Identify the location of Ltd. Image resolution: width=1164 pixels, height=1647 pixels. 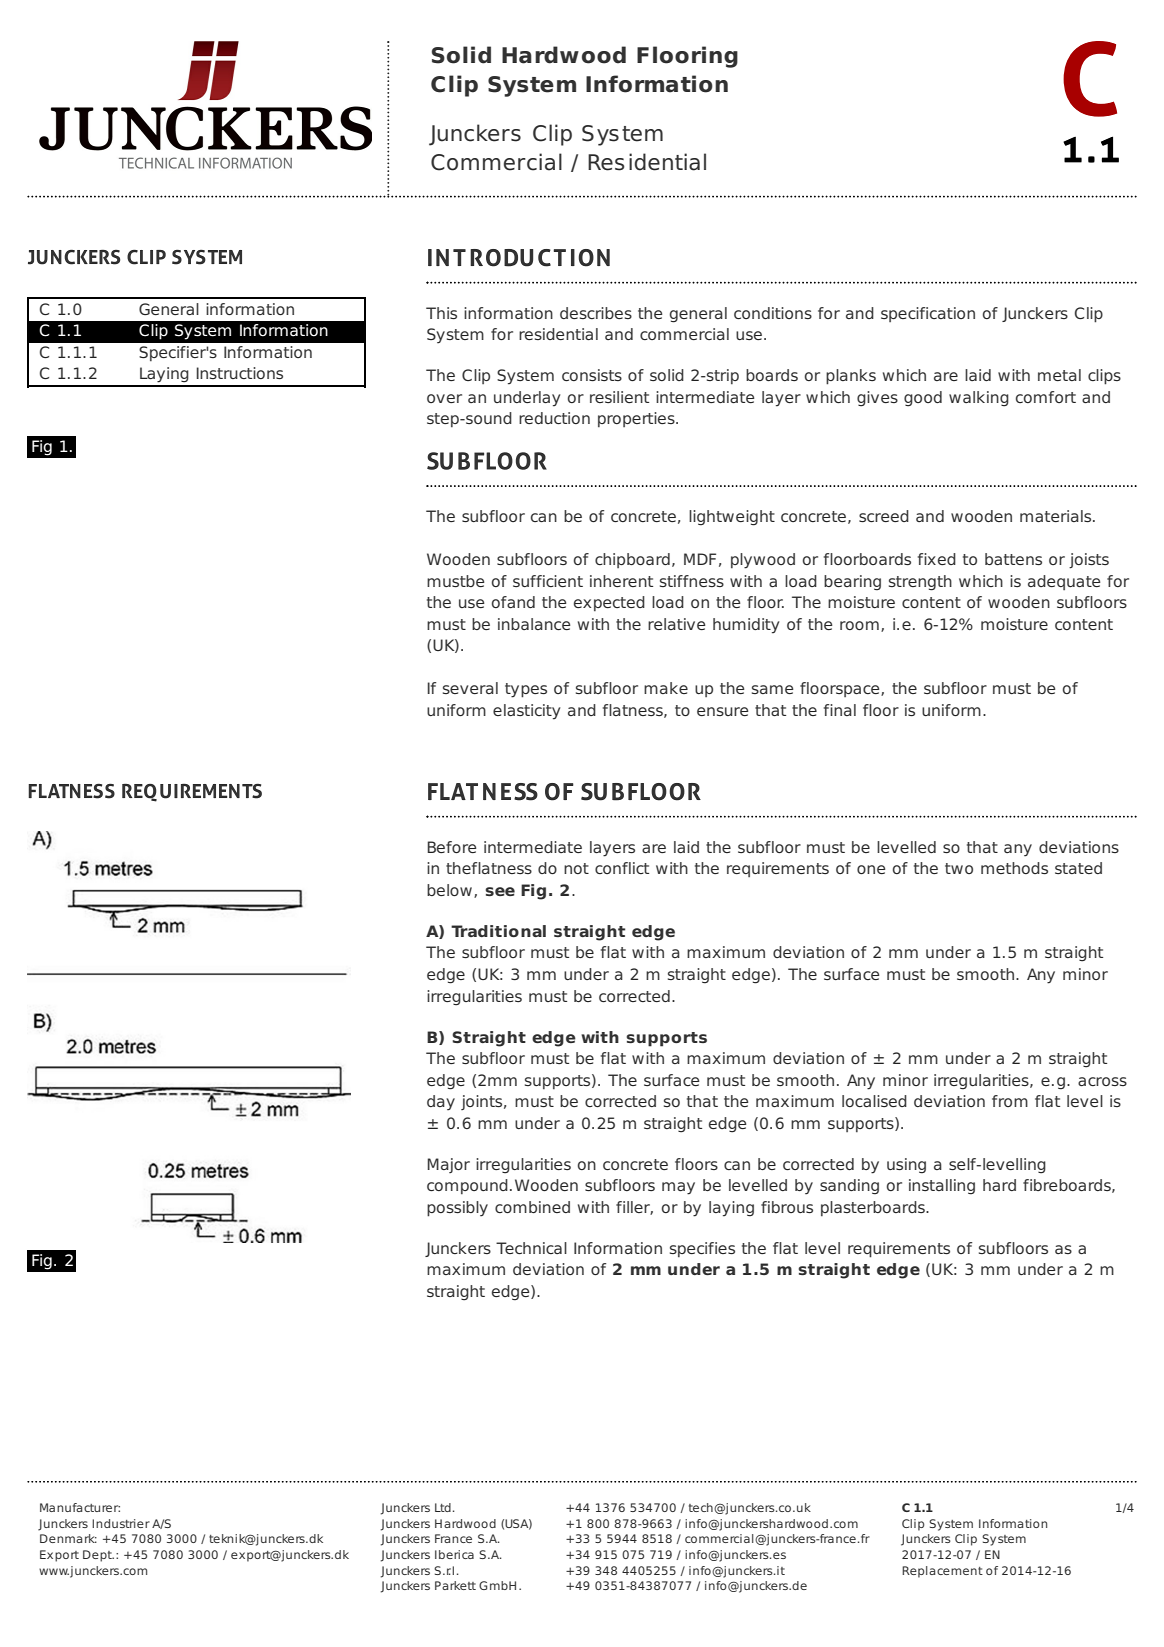
(443, 1507).
